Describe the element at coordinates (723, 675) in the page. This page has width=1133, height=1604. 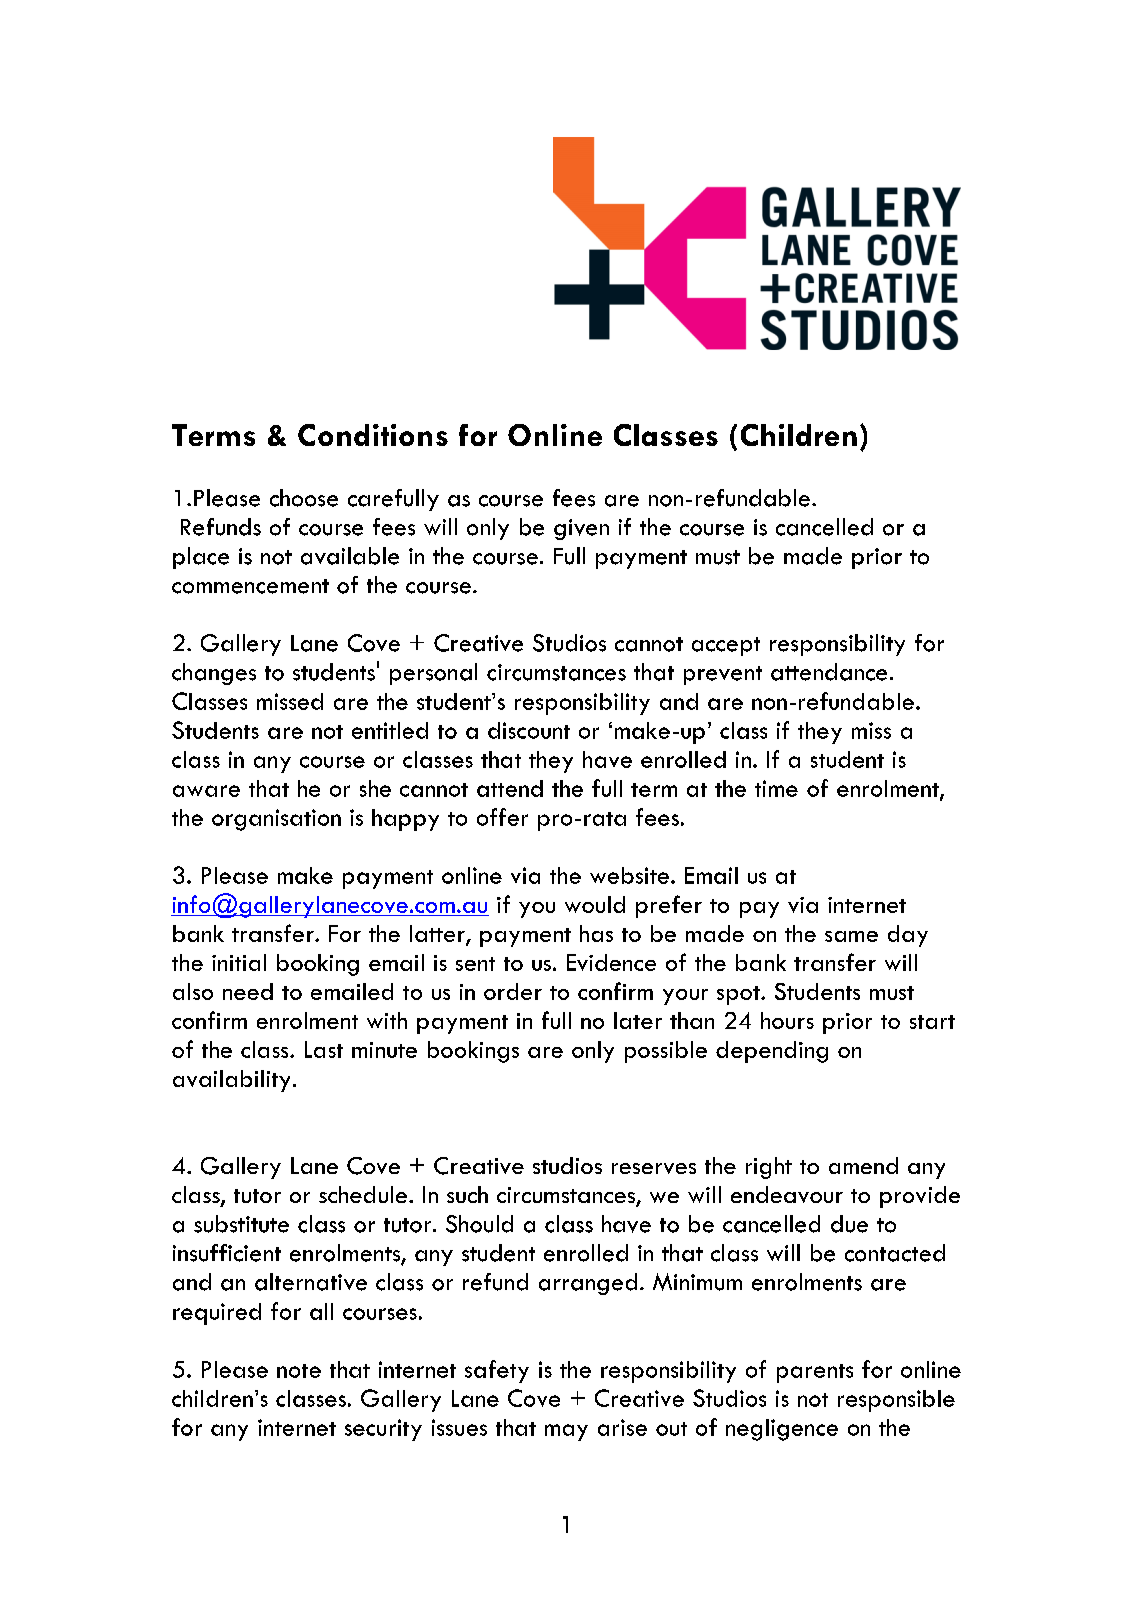
I see `prevent` at that location.
